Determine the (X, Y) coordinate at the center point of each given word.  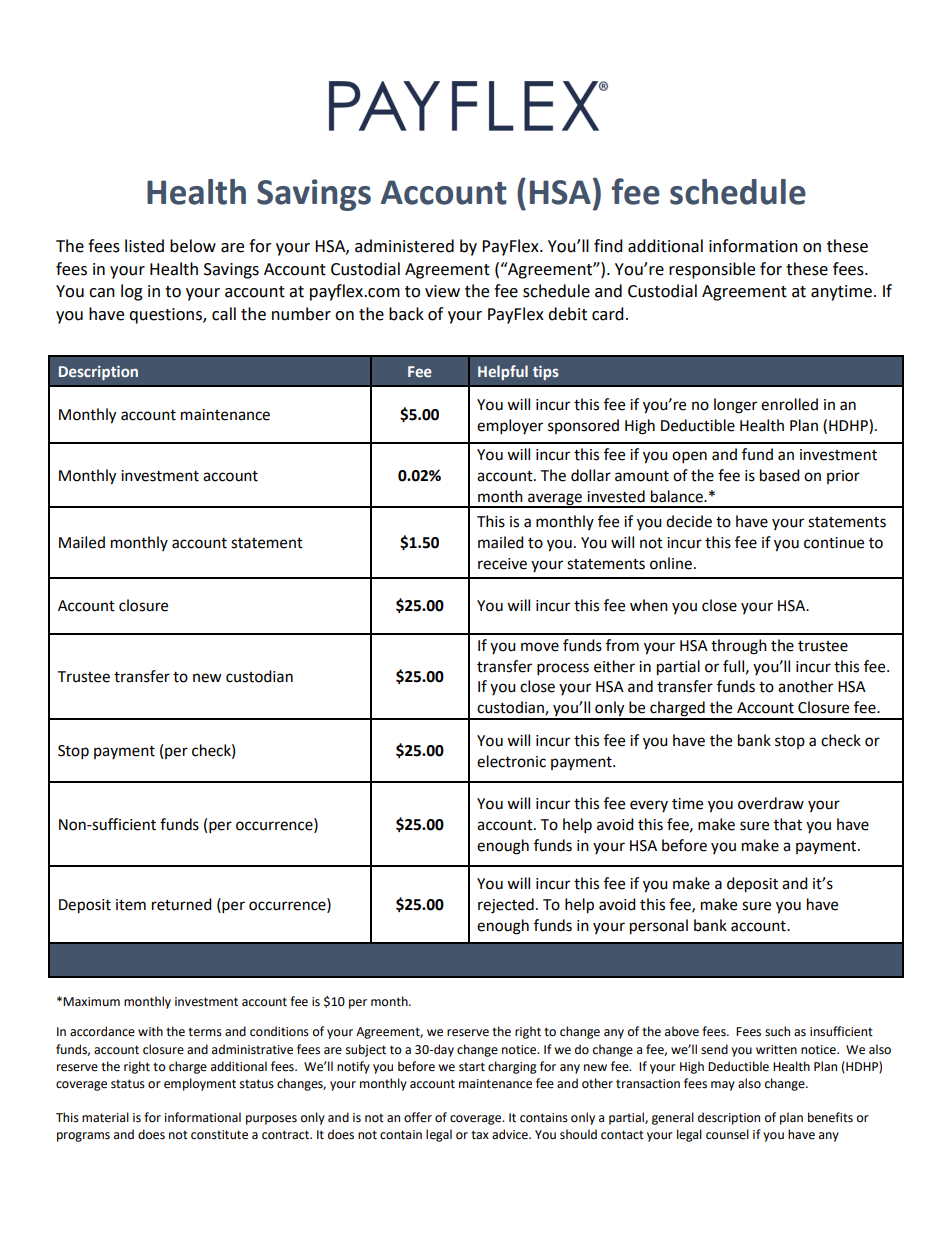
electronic (511, 761)
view (442, 291)
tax (480, 1135)
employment (200, 1084)
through (739, 647)
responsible (712, 270)
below (193, 246)
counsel (727, 1134)
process (563, 669)
